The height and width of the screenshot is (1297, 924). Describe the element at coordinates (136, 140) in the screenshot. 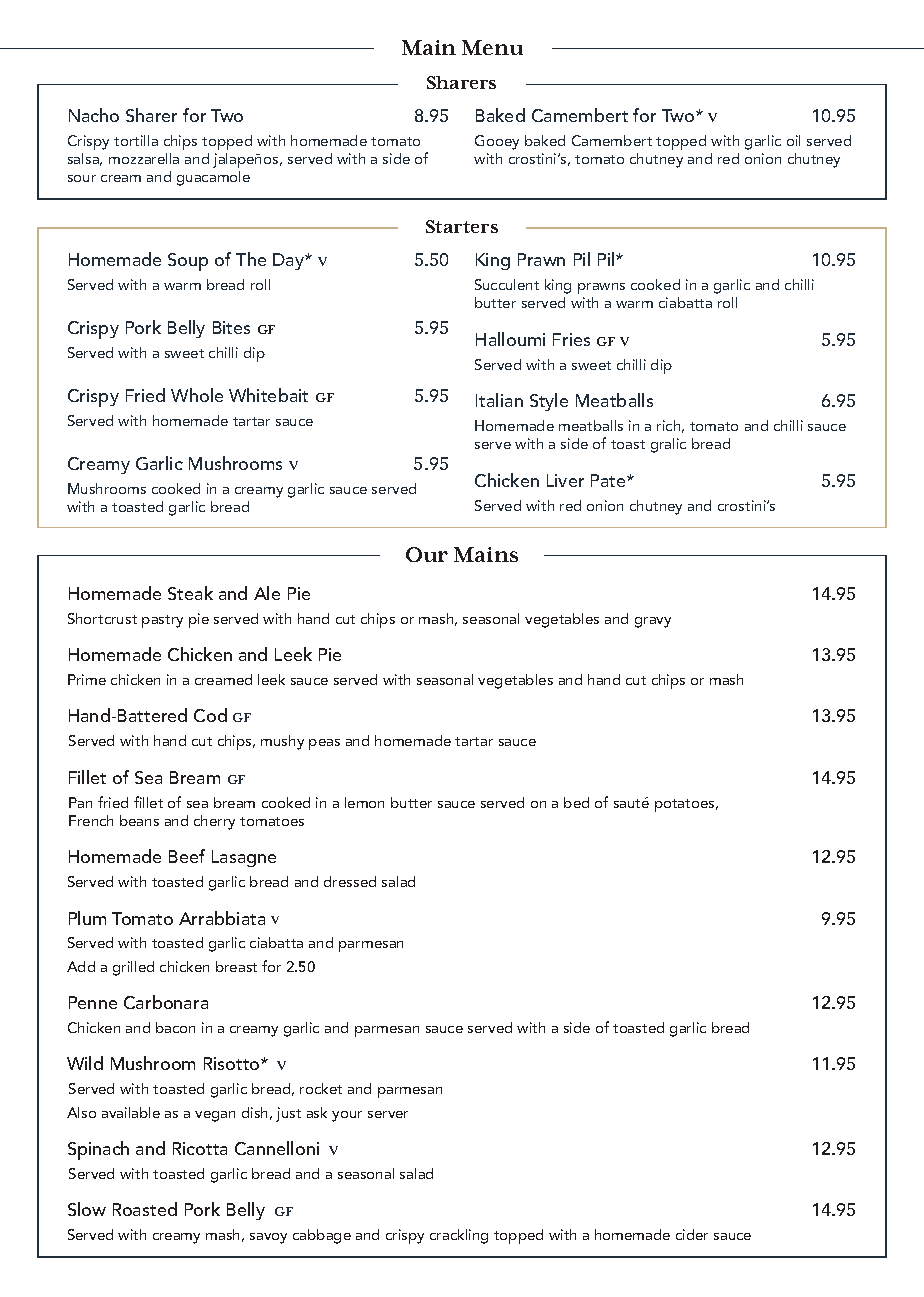

I see `tortilla` at that location.
